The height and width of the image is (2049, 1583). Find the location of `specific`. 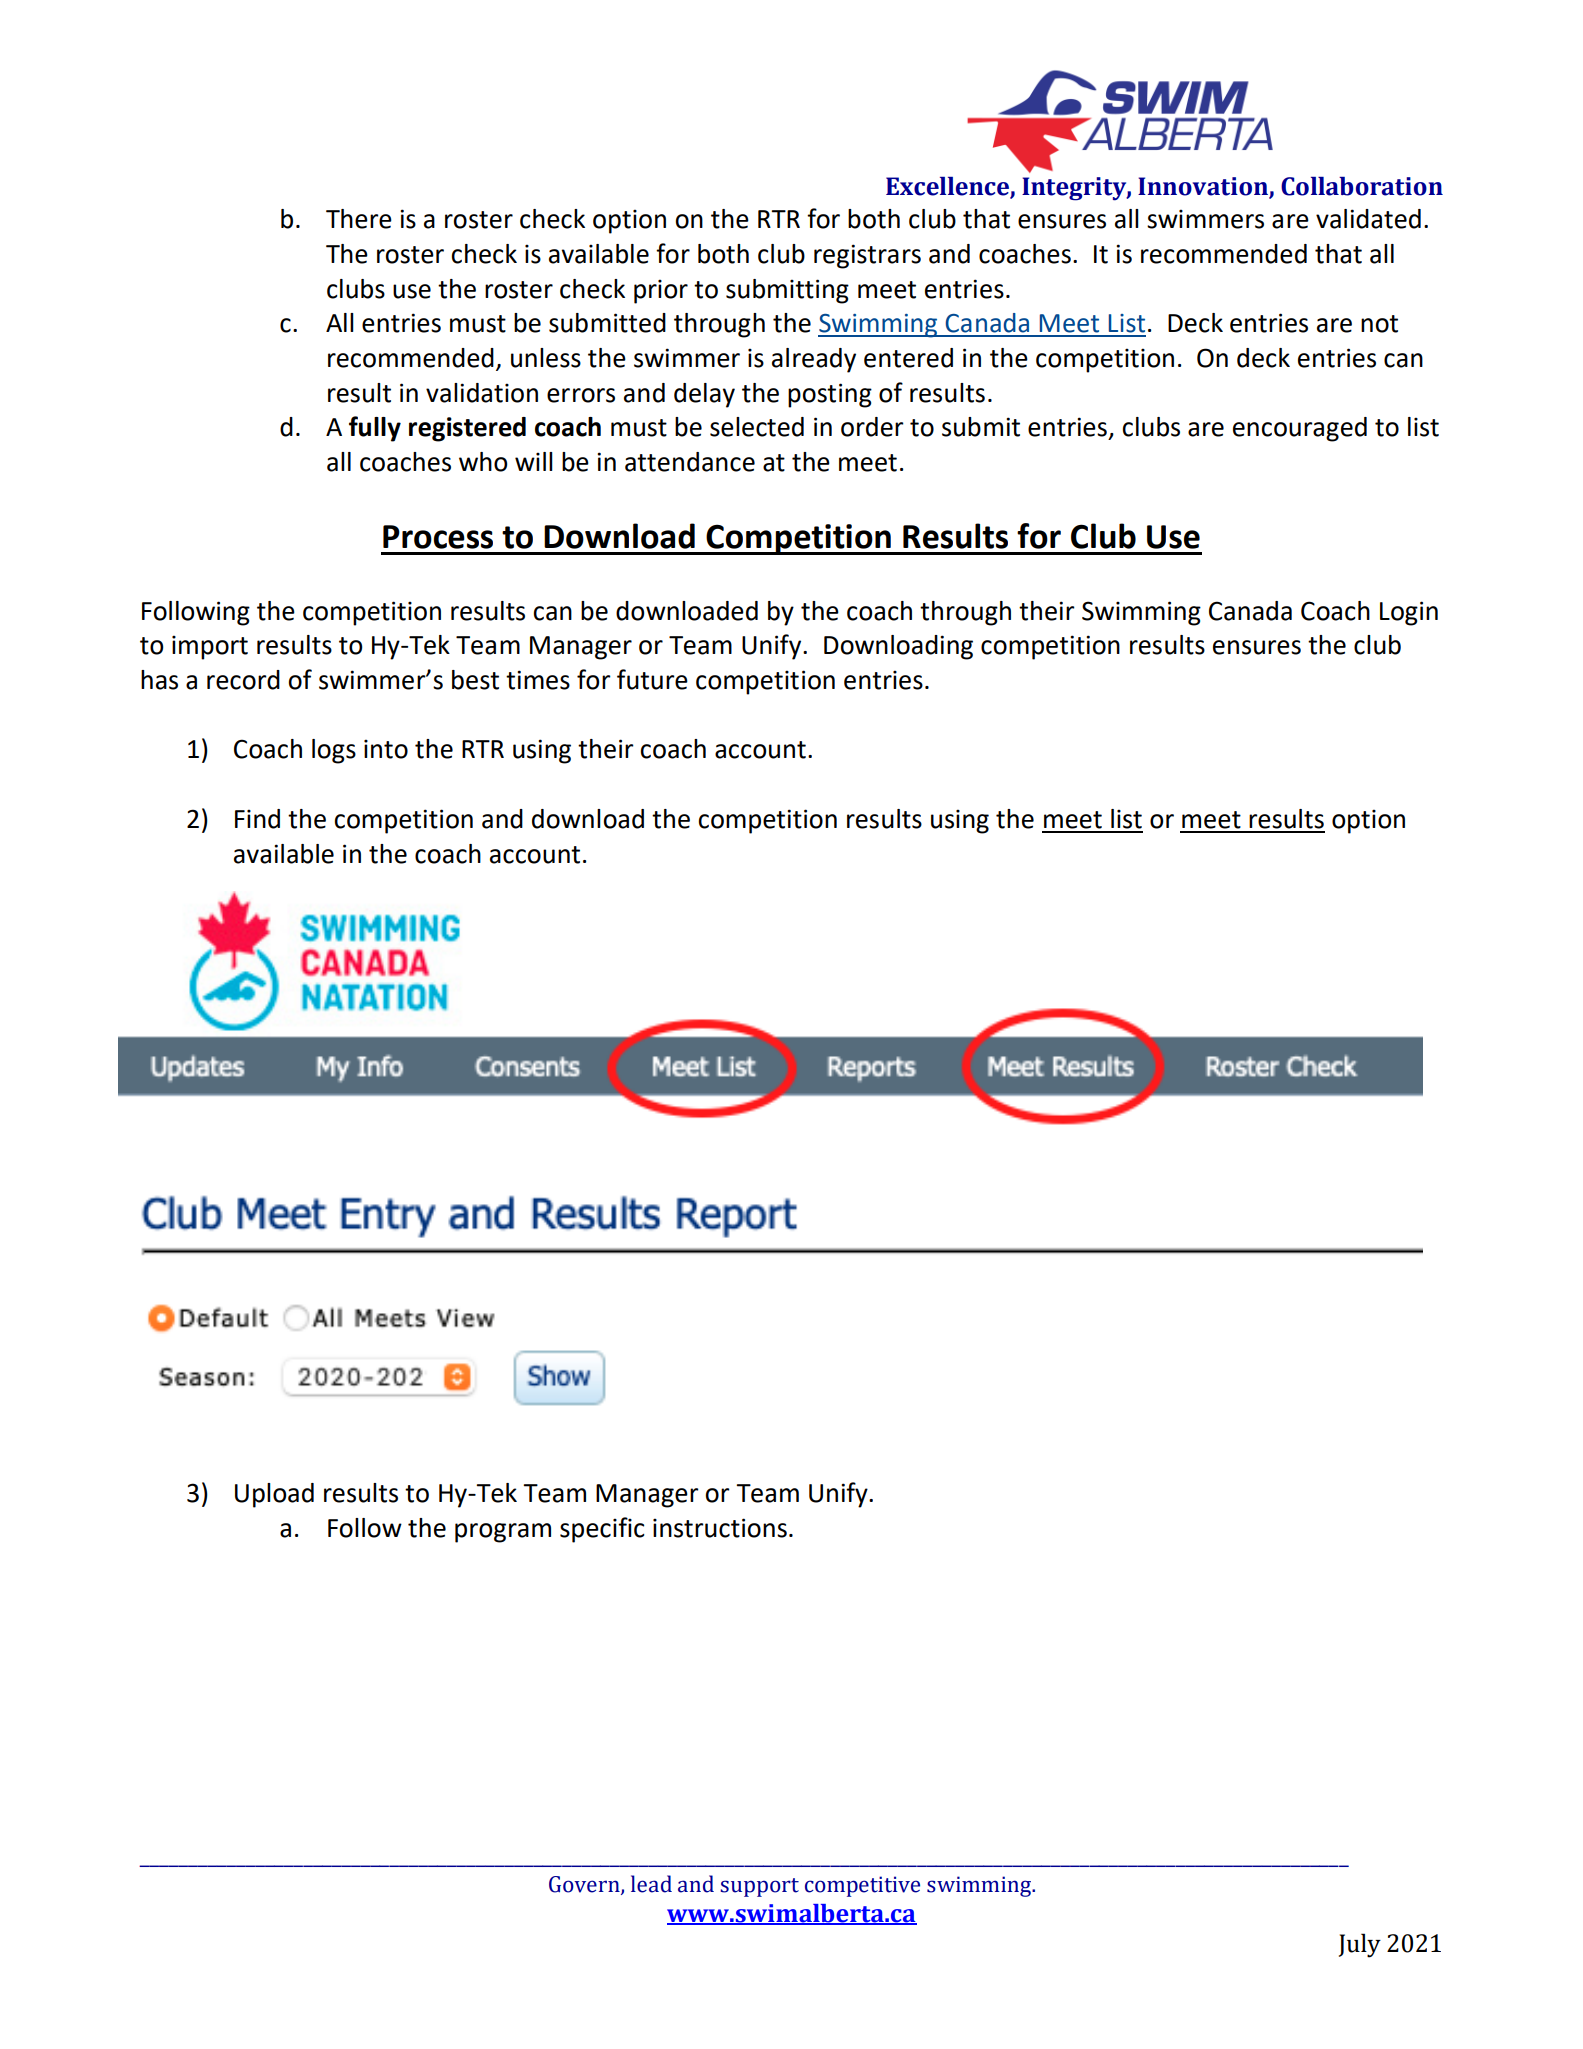

specific is located at coordinates (602, 1530).
